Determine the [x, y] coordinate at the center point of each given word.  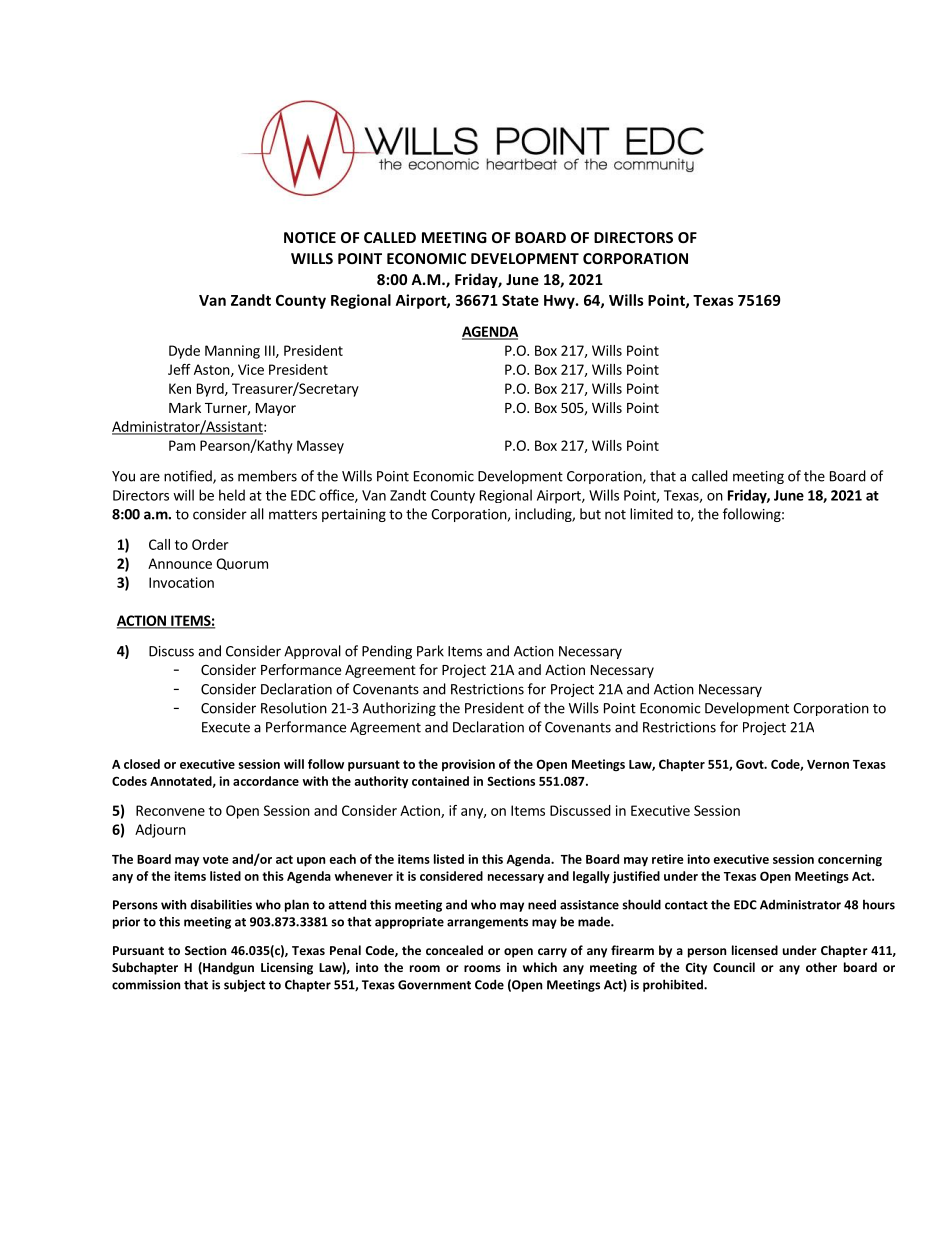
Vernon [828, 764]
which [540, 967]
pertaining [354, 515]
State [520, 300]
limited [651, 514]
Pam [182, 445]
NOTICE [310, 237]
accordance [266, 781]
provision [468, 765]
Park [430, 651]
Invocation [181, 582]
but [590, 514]
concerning [850, 860]
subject [245, 985]
